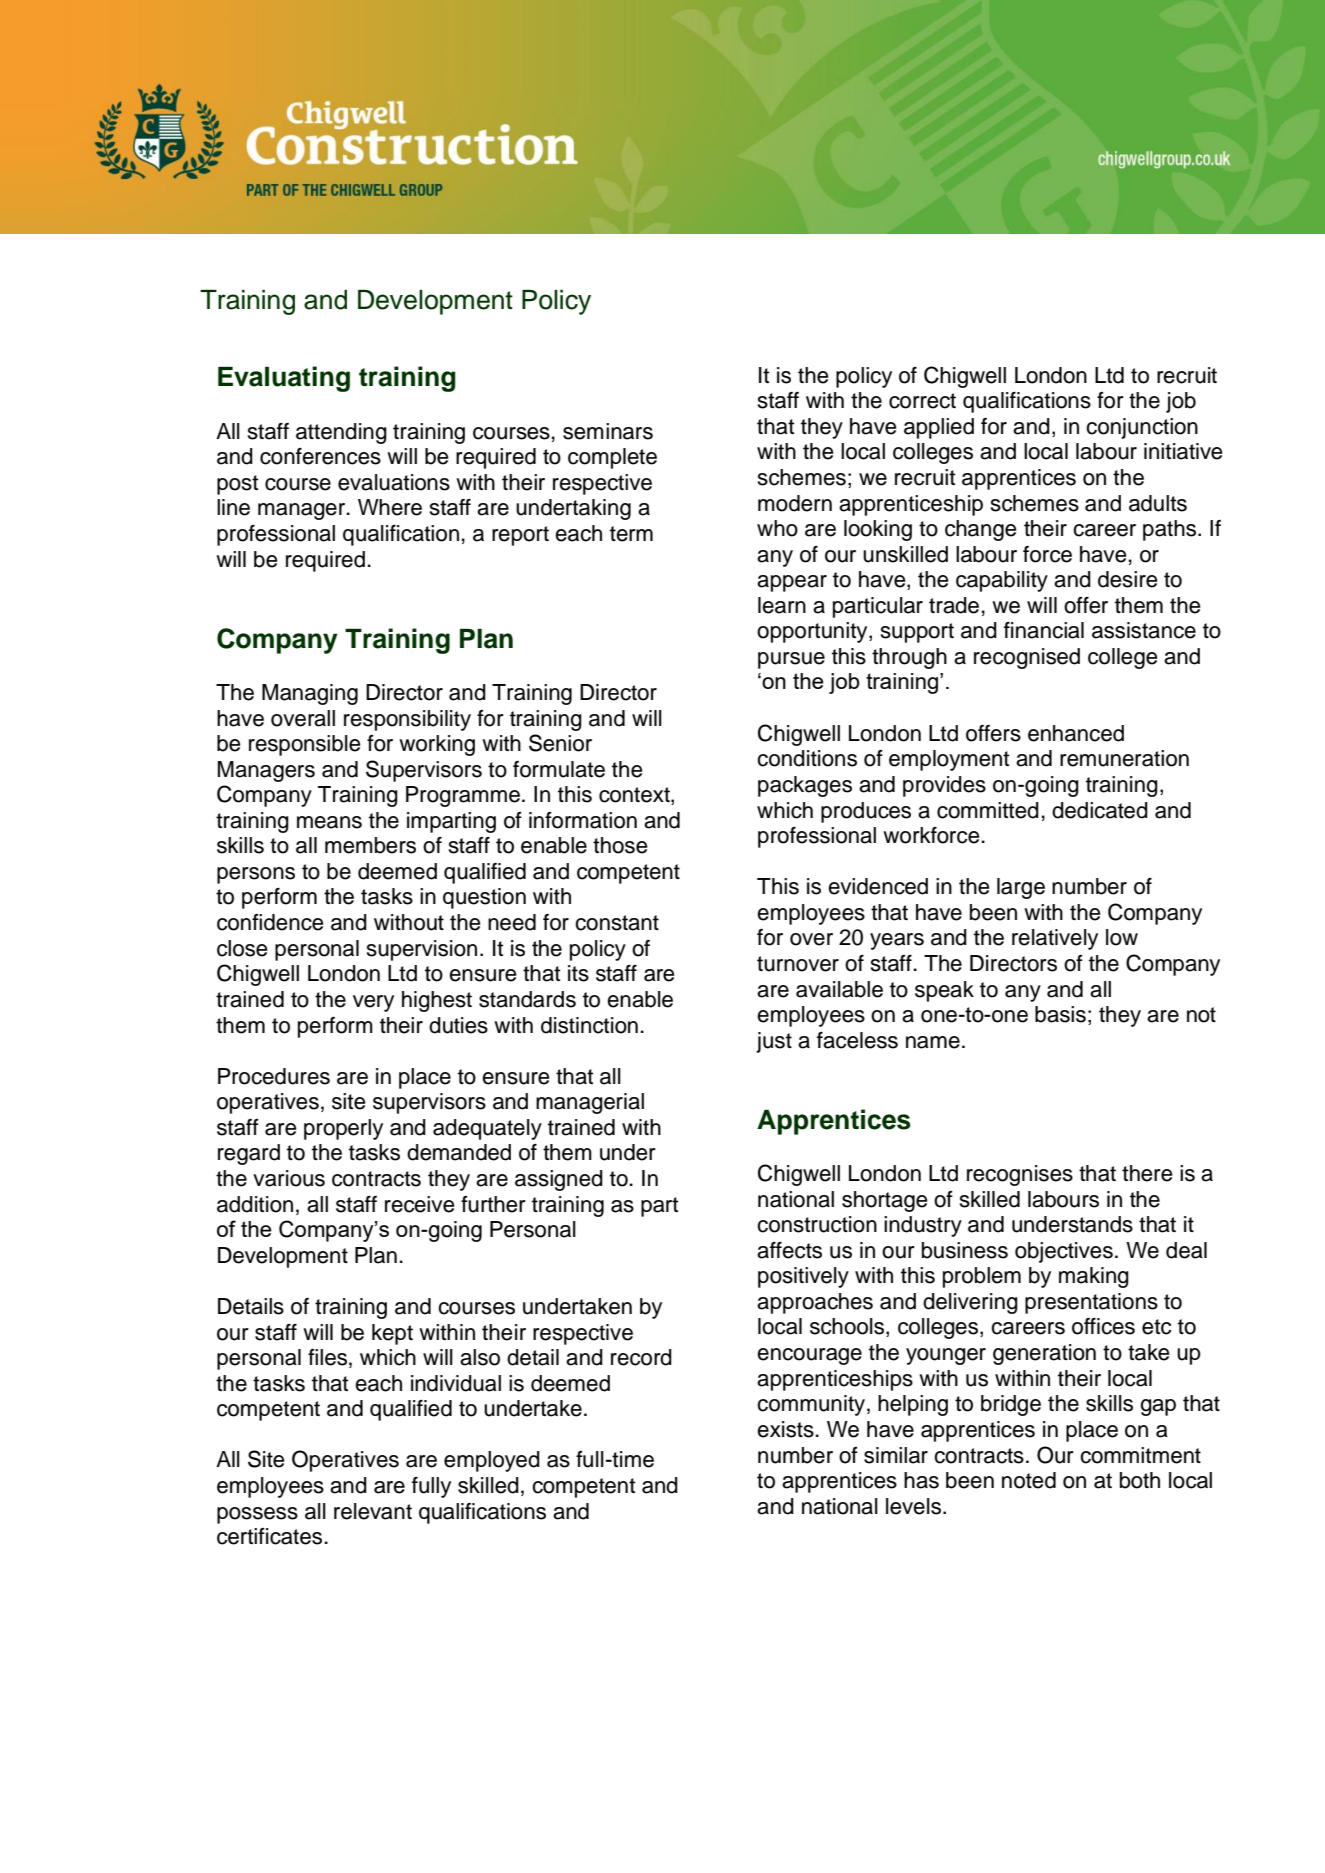 The width and height of the screenshot is (1325, 1873). What do you see at coordinates (274, 1076) in the screenshot?
I see `Procedures` at bounding box center [274, 1076].
